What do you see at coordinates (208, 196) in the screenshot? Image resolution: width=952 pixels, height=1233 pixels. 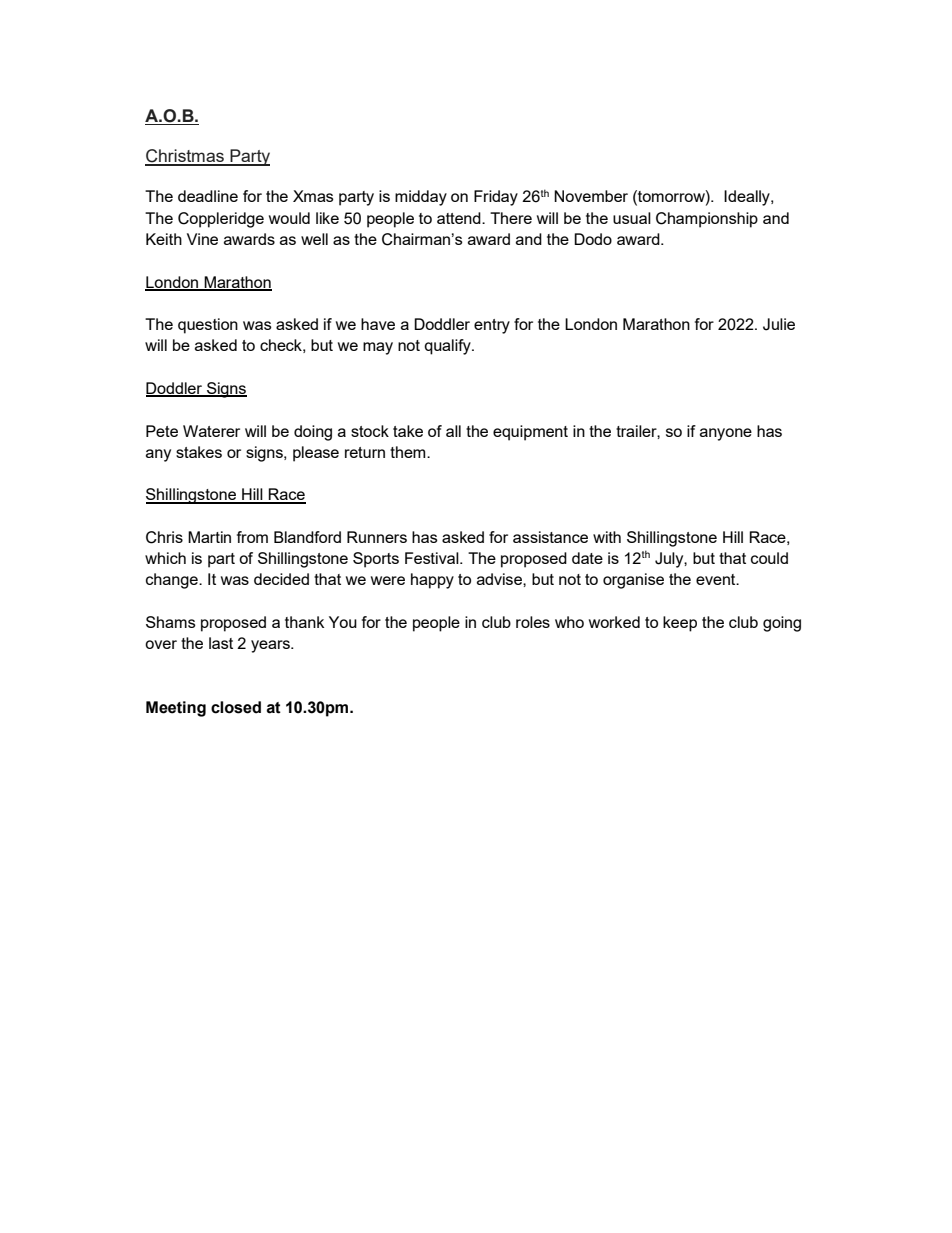 I see `deadline` at bounding box center [208, 196].
